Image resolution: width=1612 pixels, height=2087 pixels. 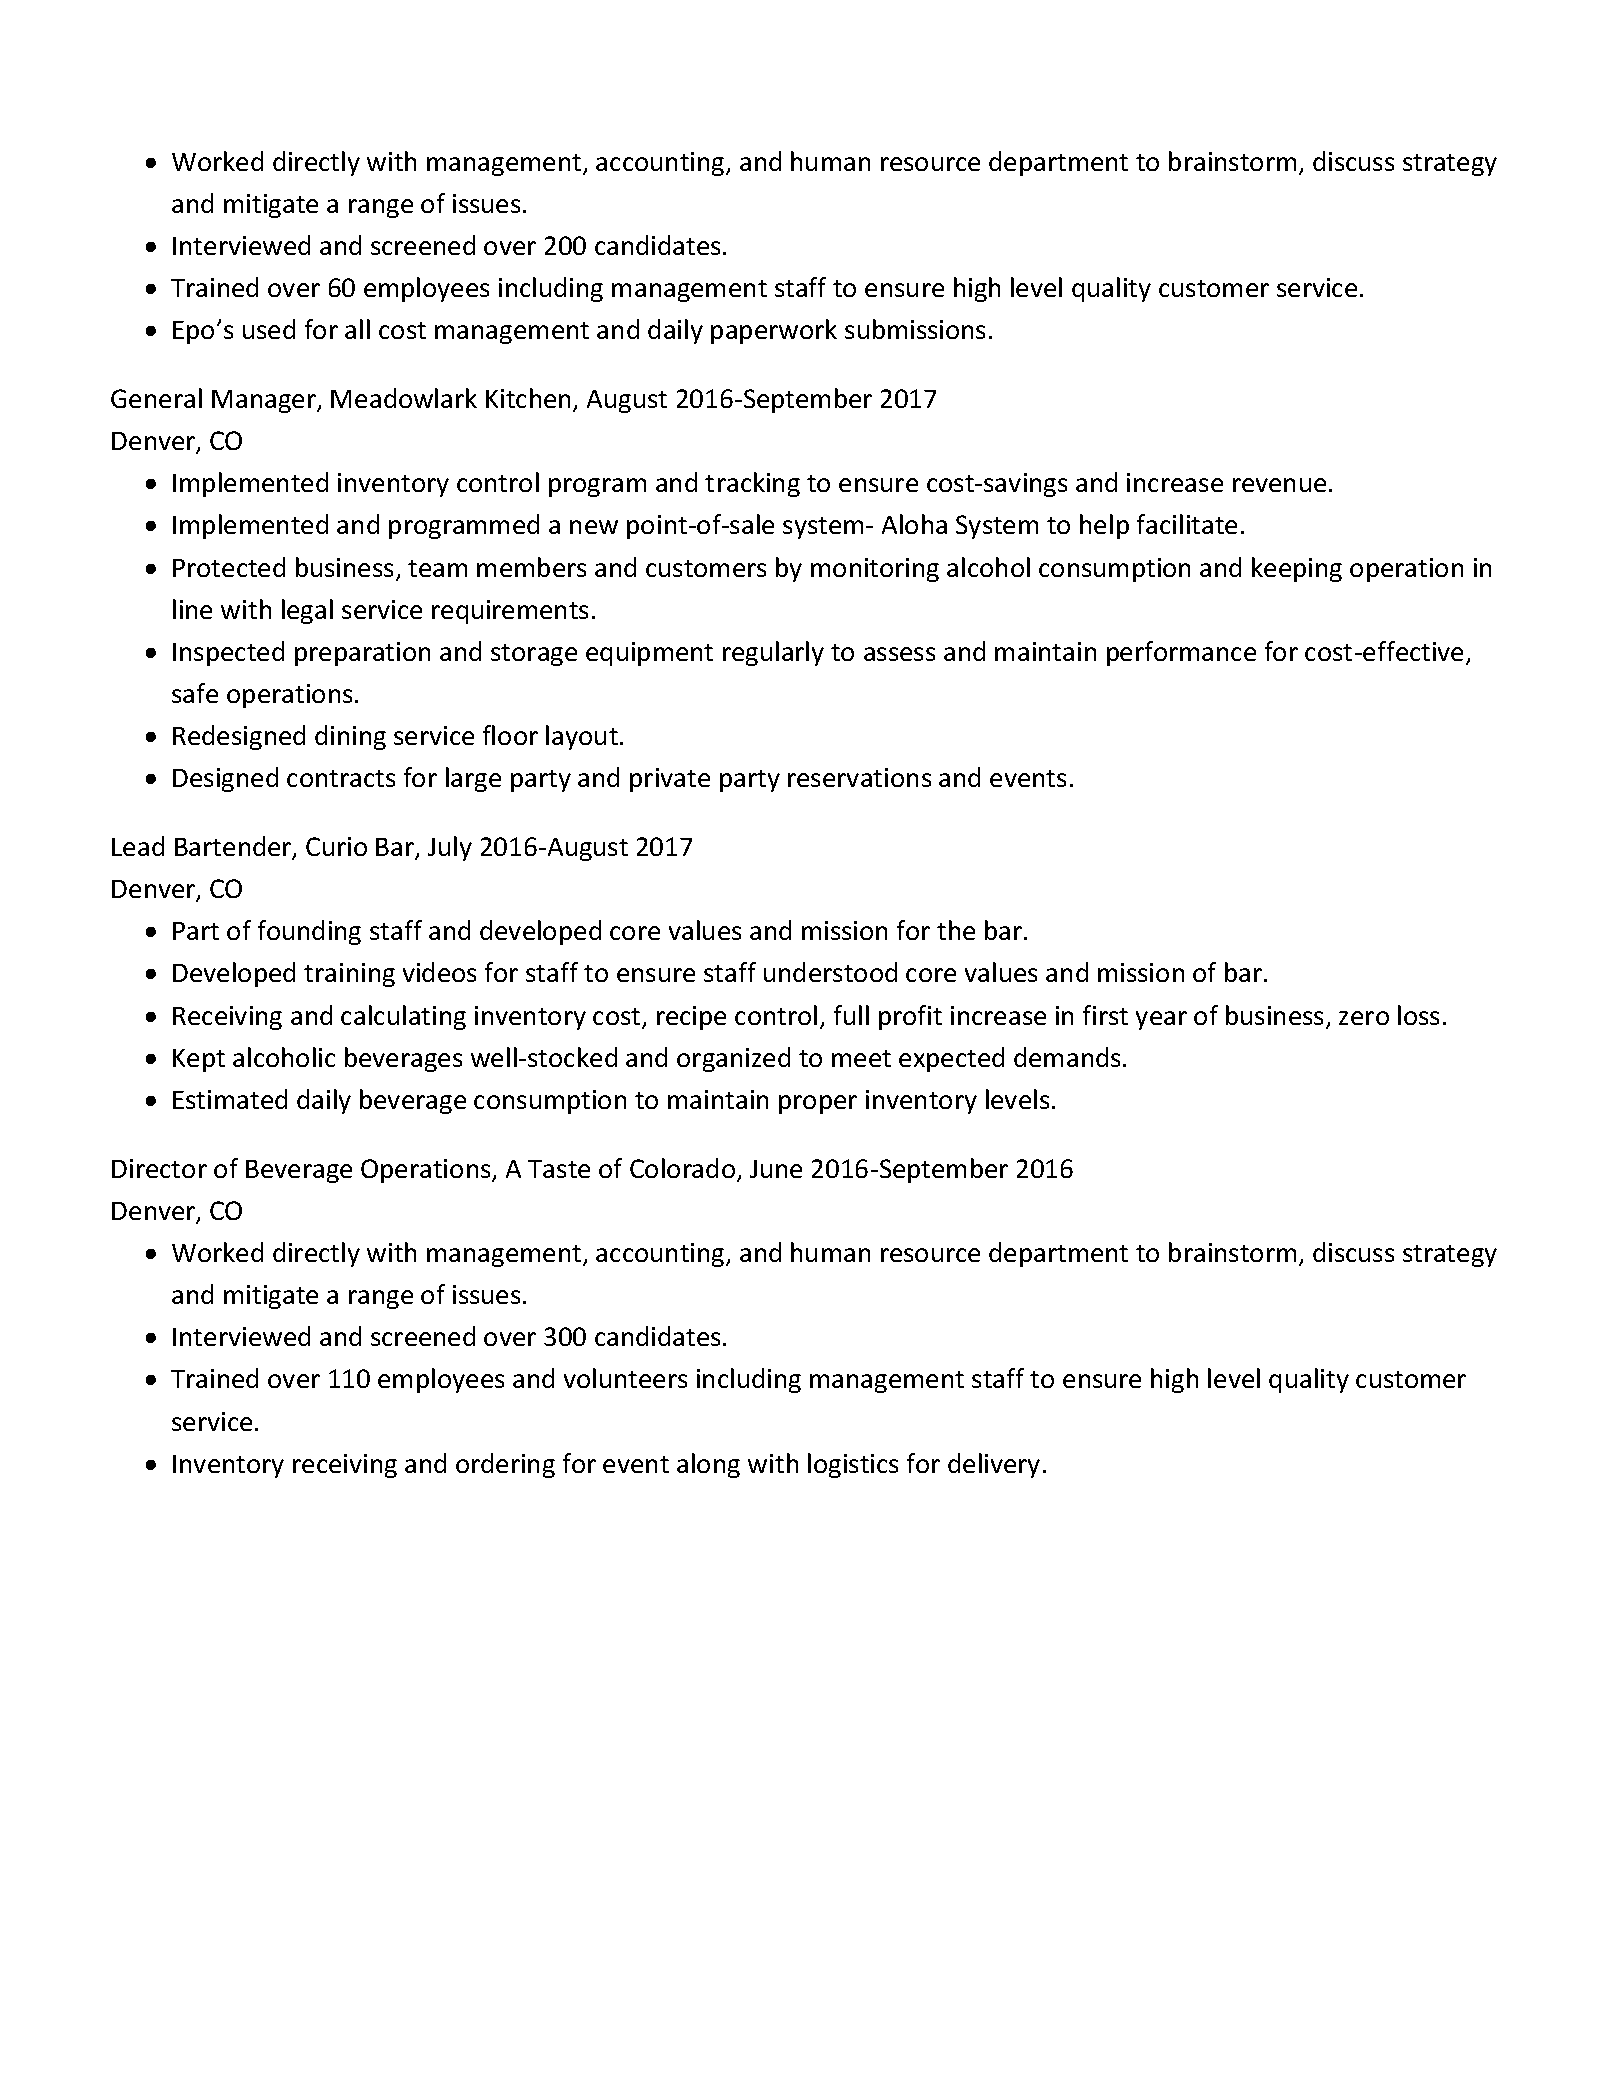 I want to click on delivery, so click(x=994, y=1465).
